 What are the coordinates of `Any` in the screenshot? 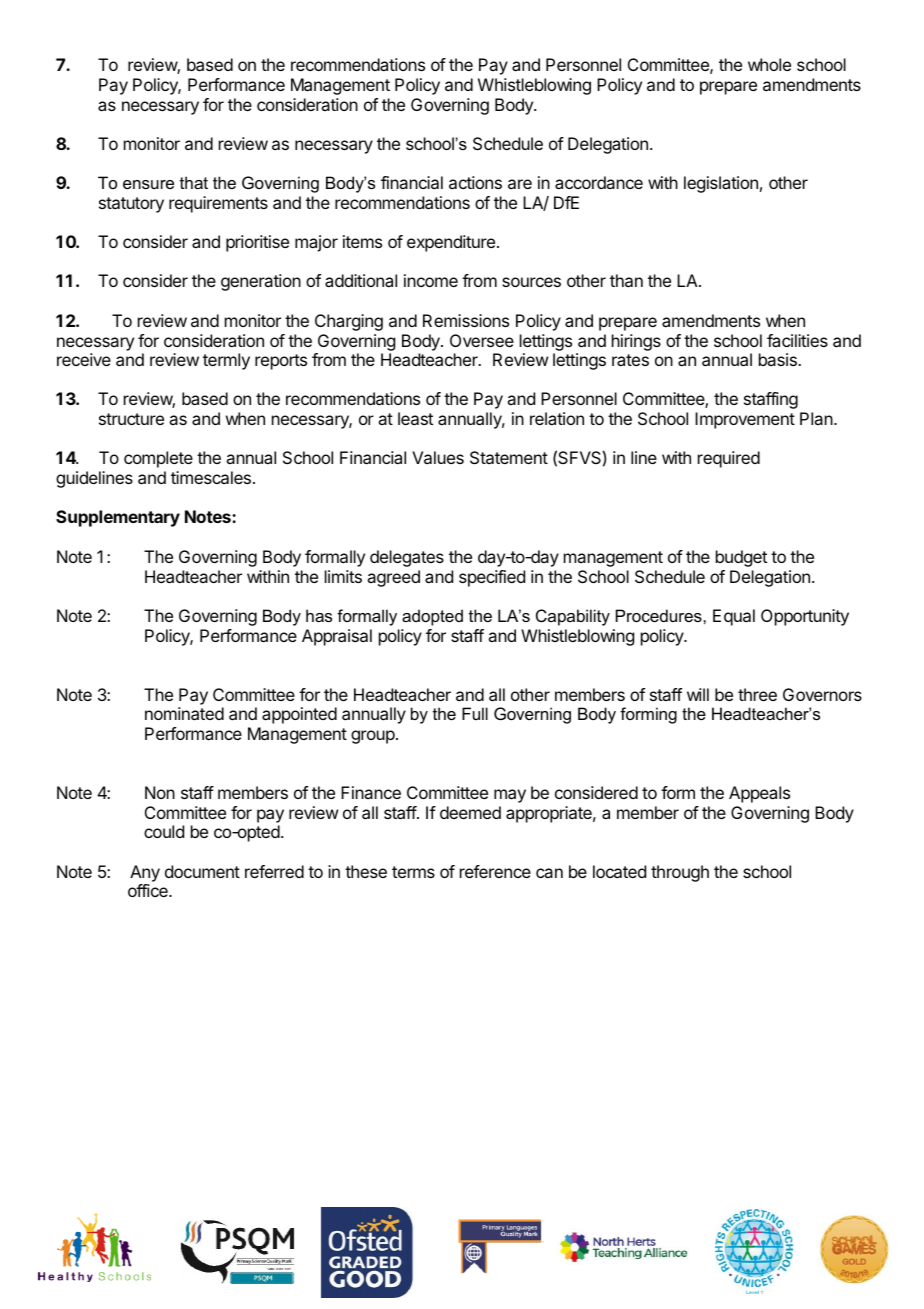 It's located at (145, 873).
